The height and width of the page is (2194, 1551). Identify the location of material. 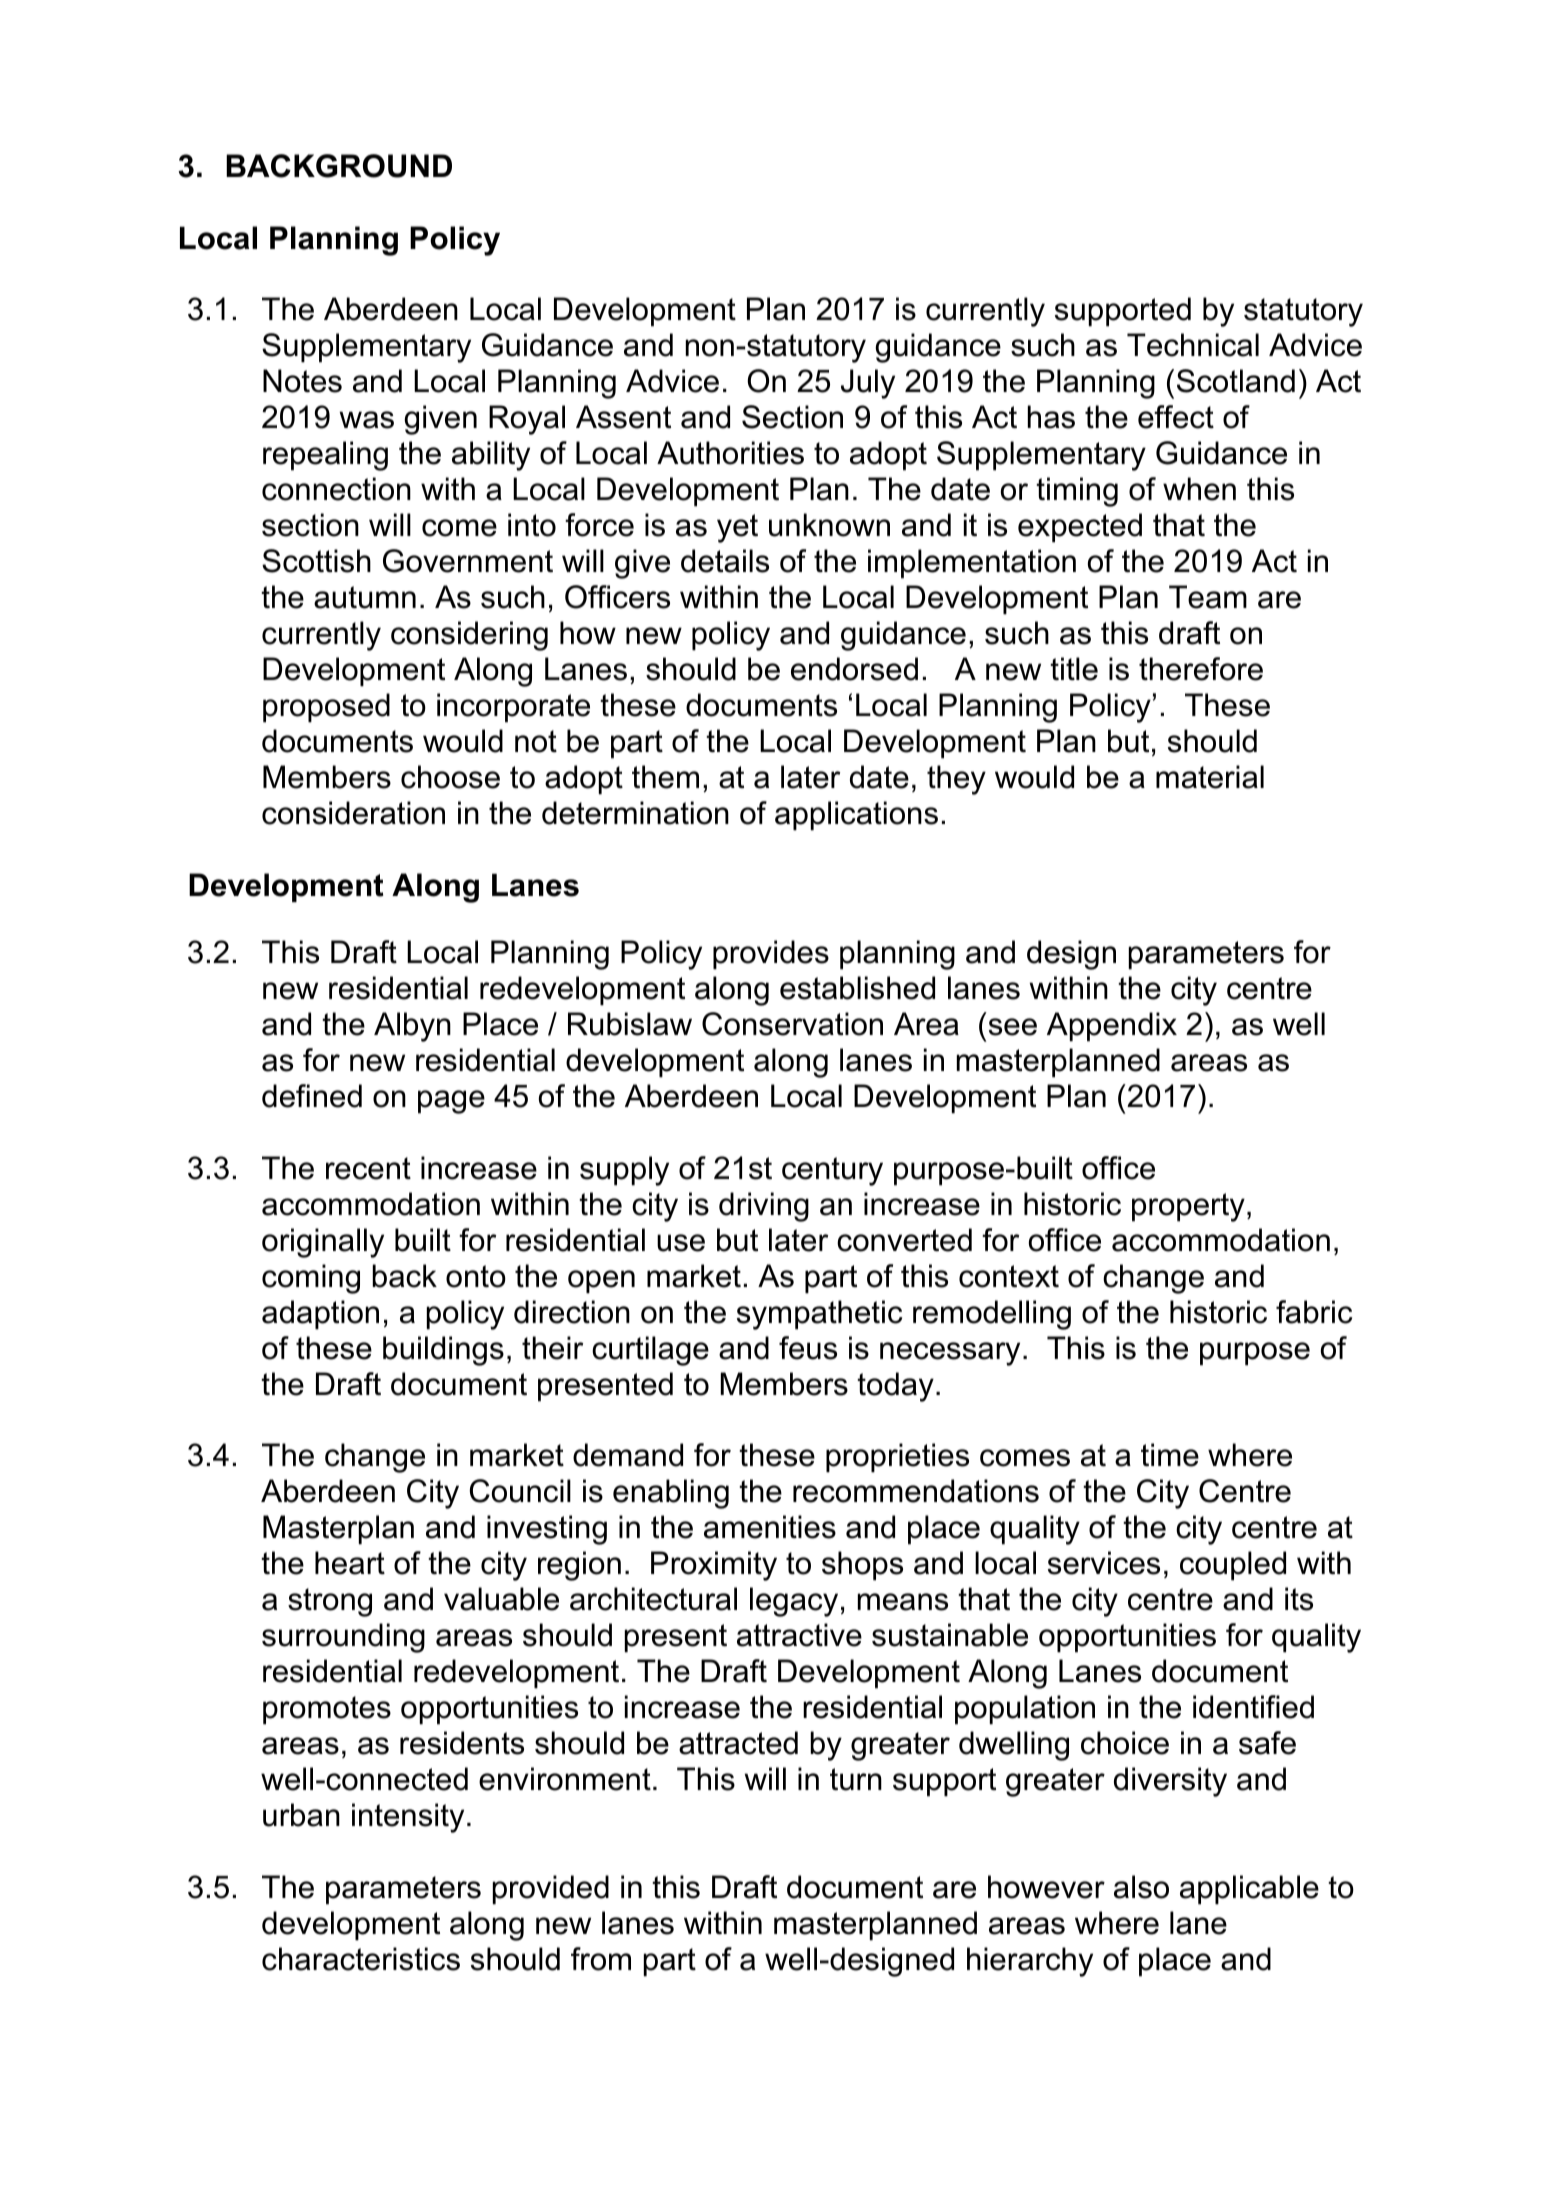
(1210, 777).
